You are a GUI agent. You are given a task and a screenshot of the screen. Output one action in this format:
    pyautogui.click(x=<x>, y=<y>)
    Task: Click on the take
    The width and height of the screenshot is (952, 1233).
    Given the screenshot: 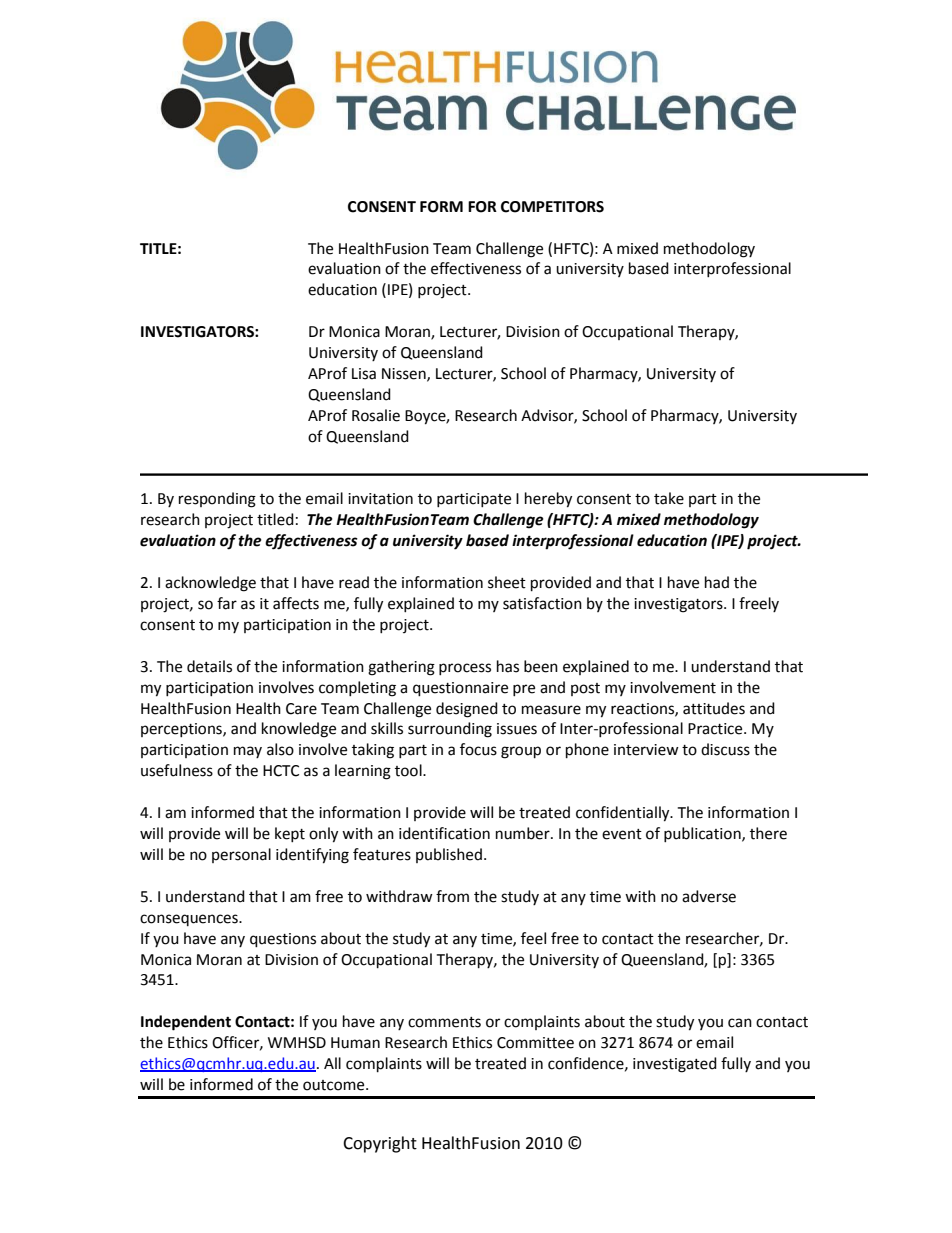 What is the action you would take?
    pyautogui.click(x=669, y=498)
